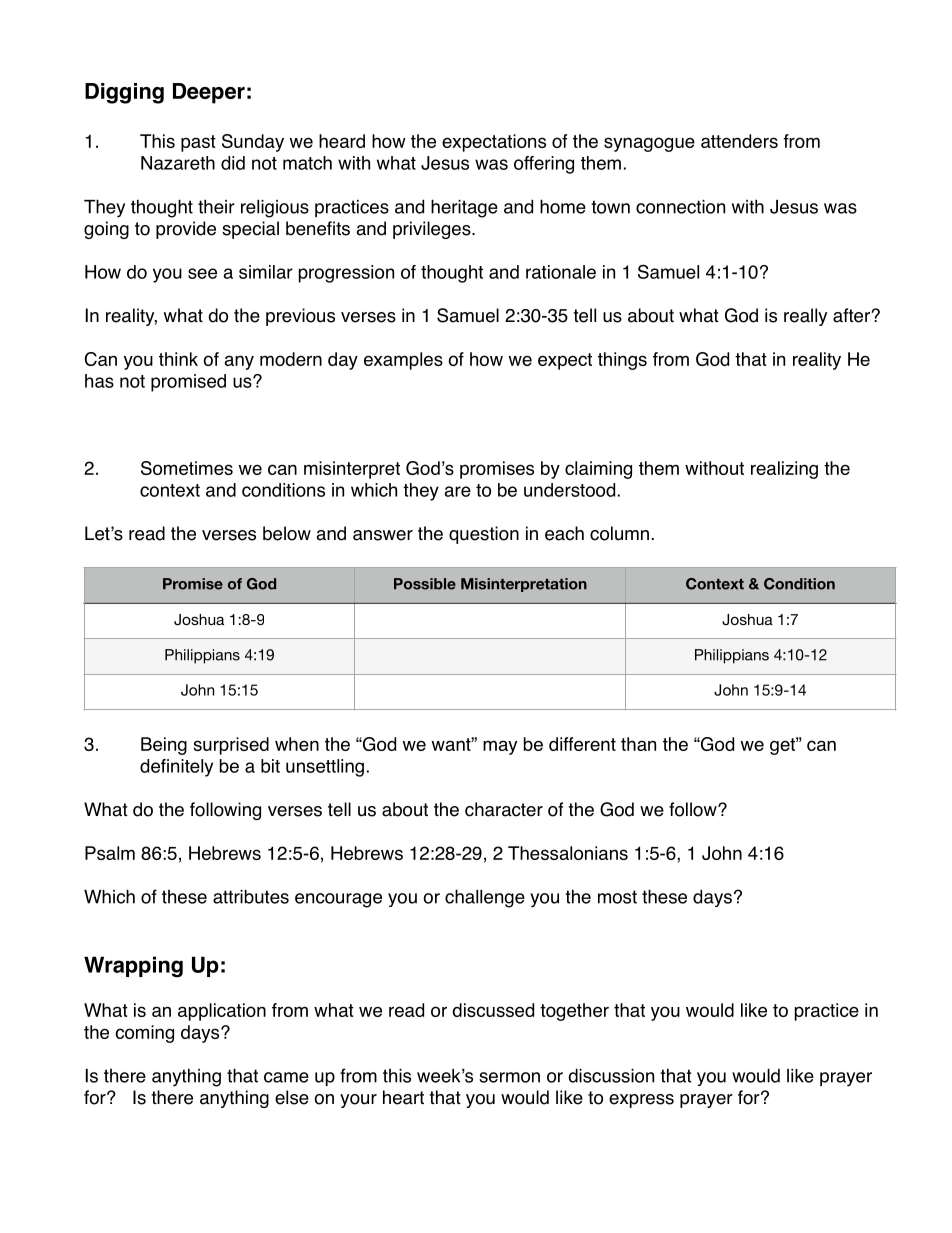 This page has height=1233, width=952. What do you see at coordinates (198, 143) in the page?
I see `past` at bounding box center [198, 143].
